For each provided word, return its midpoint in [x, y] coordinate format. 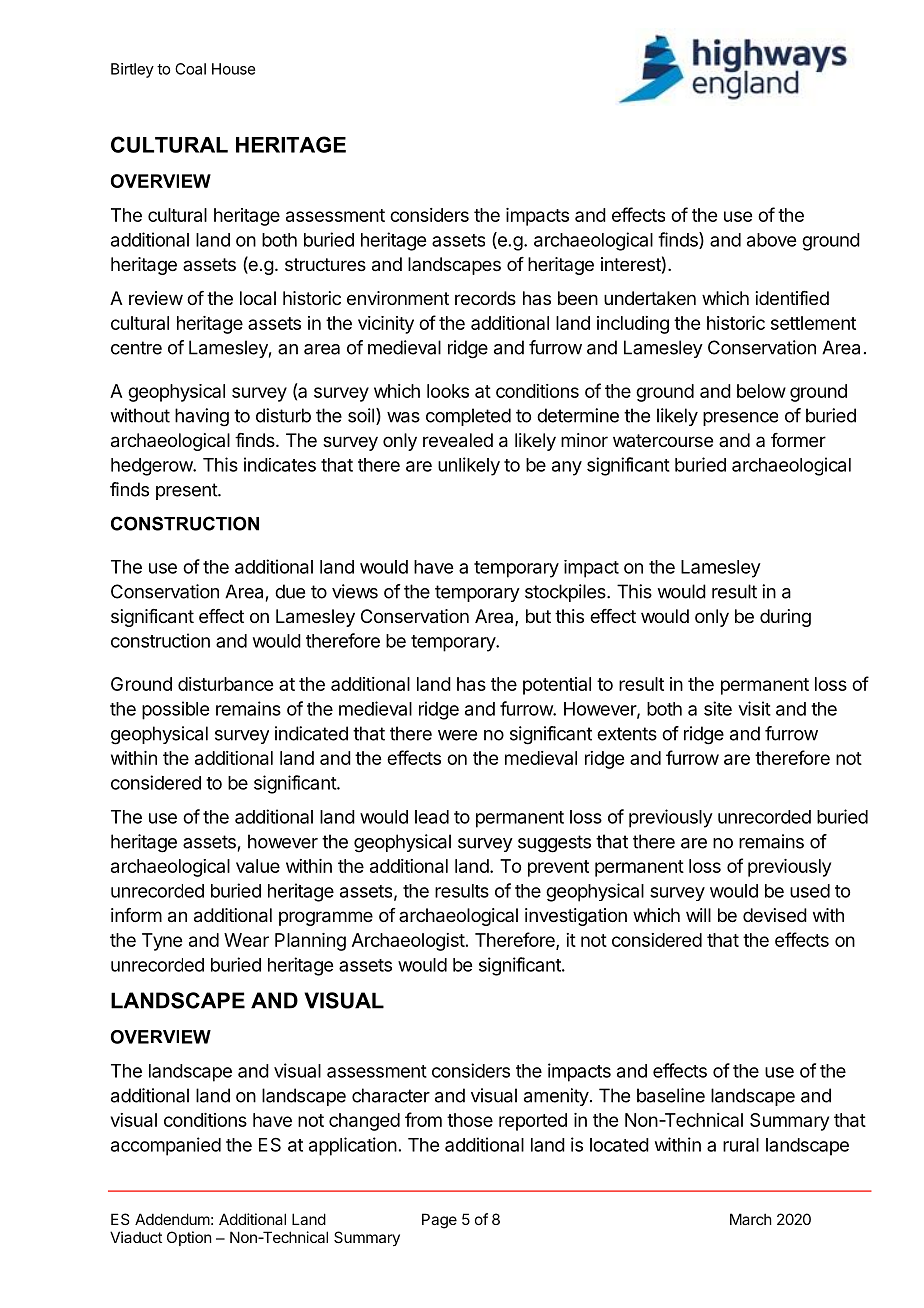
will [698, 915]
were [457, 735]
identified [792, 298]
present [187, 491]
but [538, 616]
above [771, 240]
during [785, 618]
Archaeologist [408, 942]
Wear [246, 940]
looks [448, 391]
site [718, 708]
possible [175, 710]
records [485, 298]
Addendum [172, 1219]
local [258, 298]
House [233, 69]
